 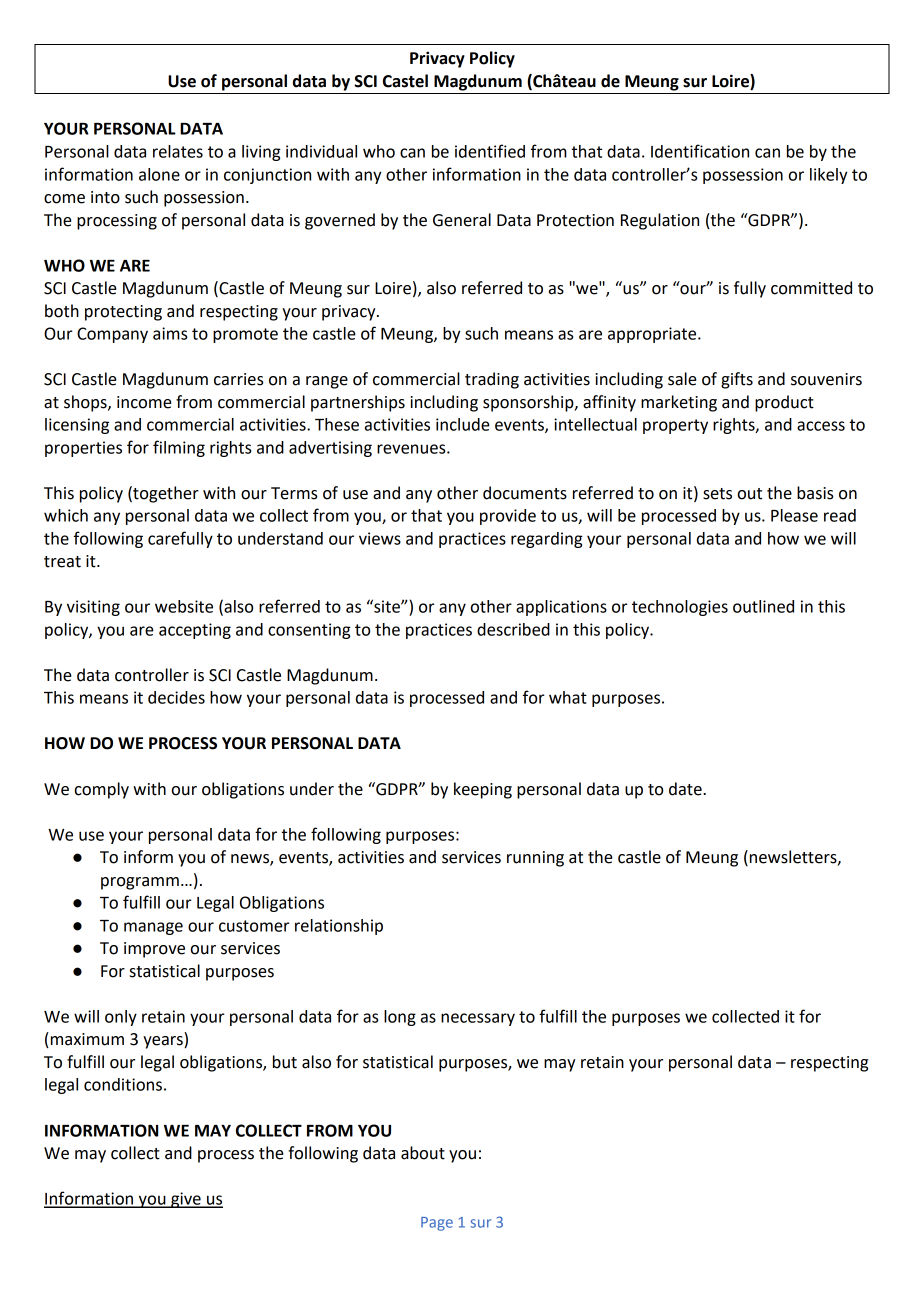 What do you see at coordinates (717, 494) in the screenshot?
I see `sets` at bounding box center [717, 494].
